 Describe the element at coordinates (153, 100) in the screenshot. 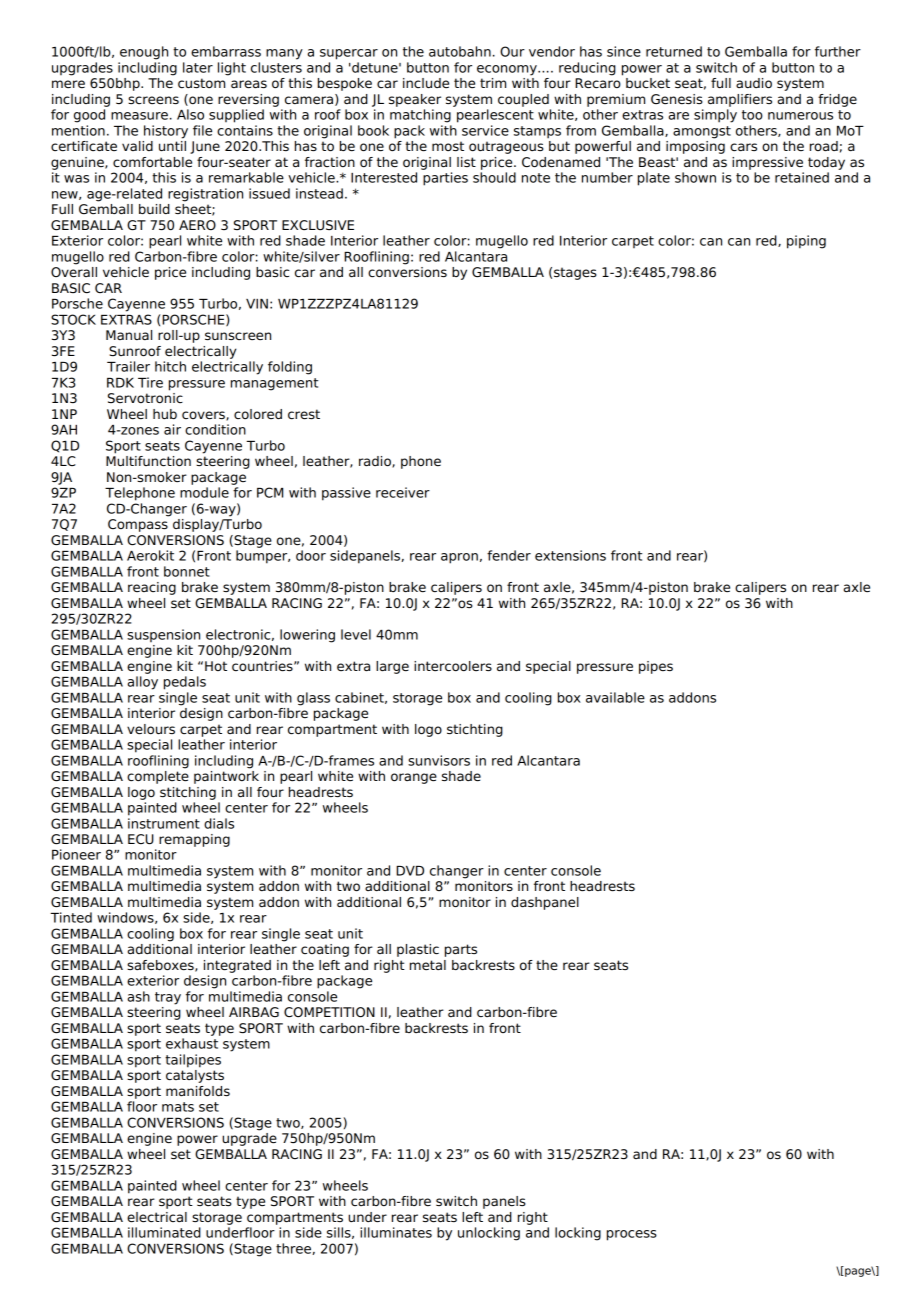

I see `screens` at that location.
